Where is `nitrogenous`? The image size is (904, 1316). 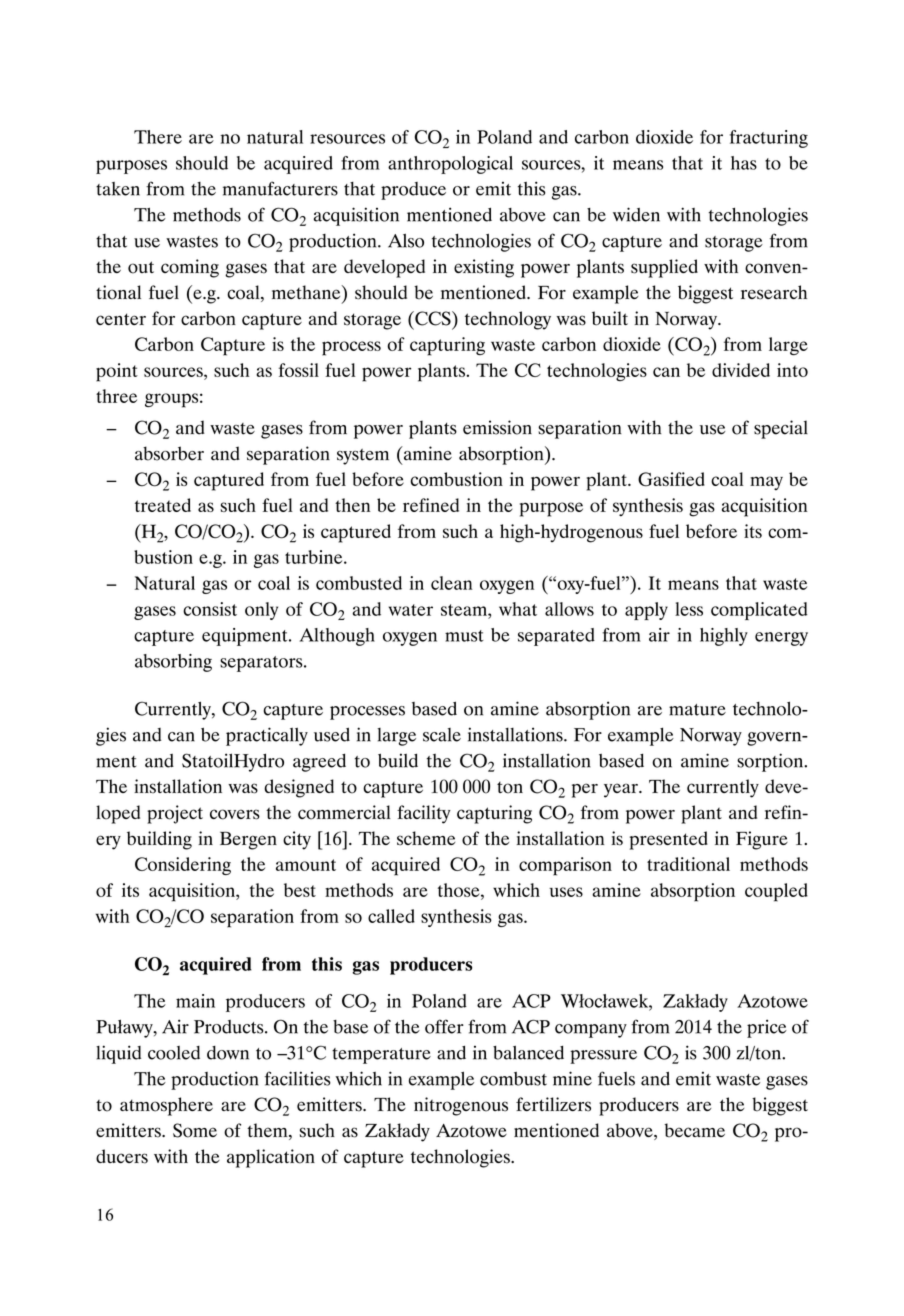 nitrogenous is located at coordinates (461, 1106).
